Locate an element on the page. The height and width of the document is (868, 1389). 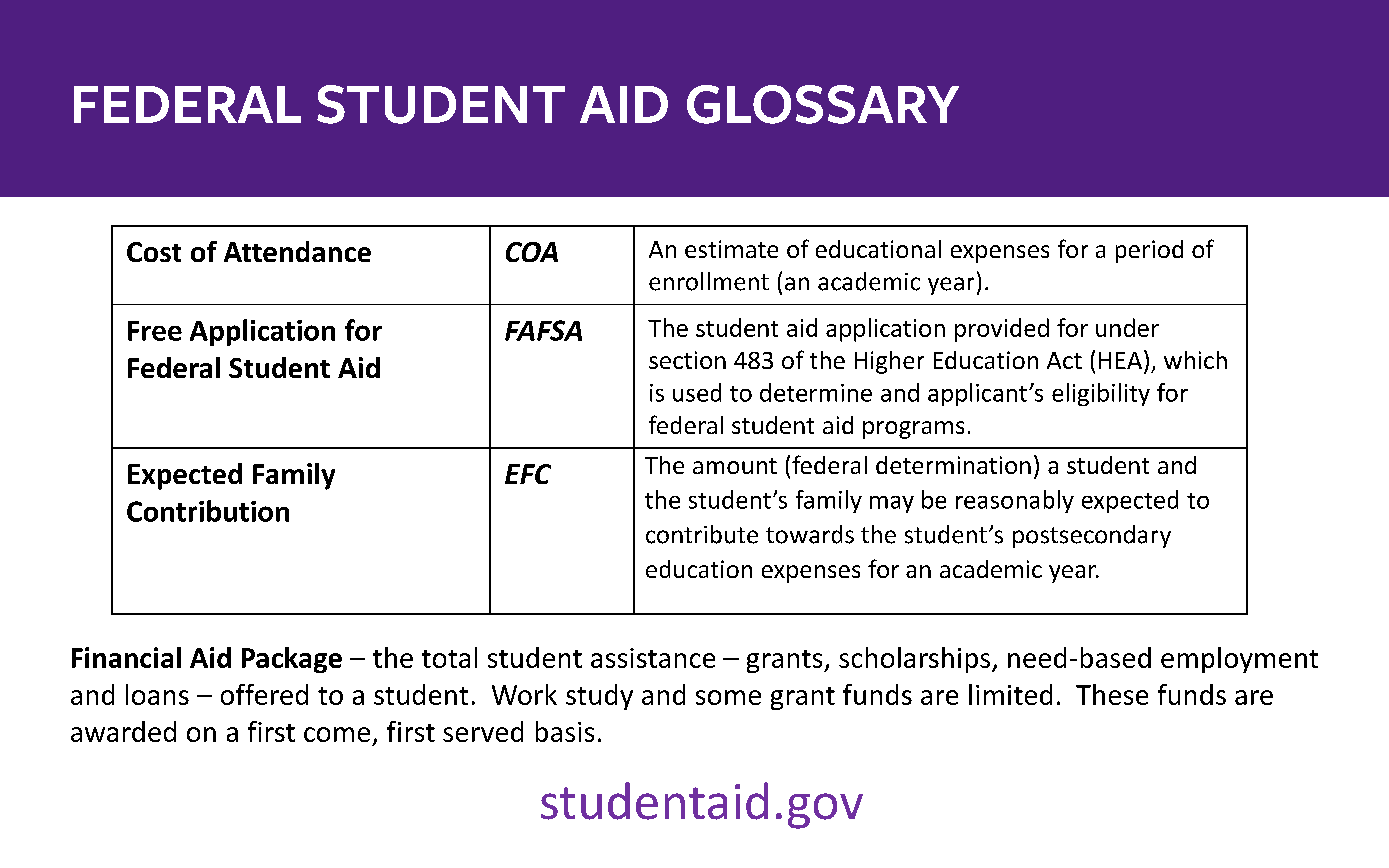
GLOSSARY is located at coordinates (823, 104).
